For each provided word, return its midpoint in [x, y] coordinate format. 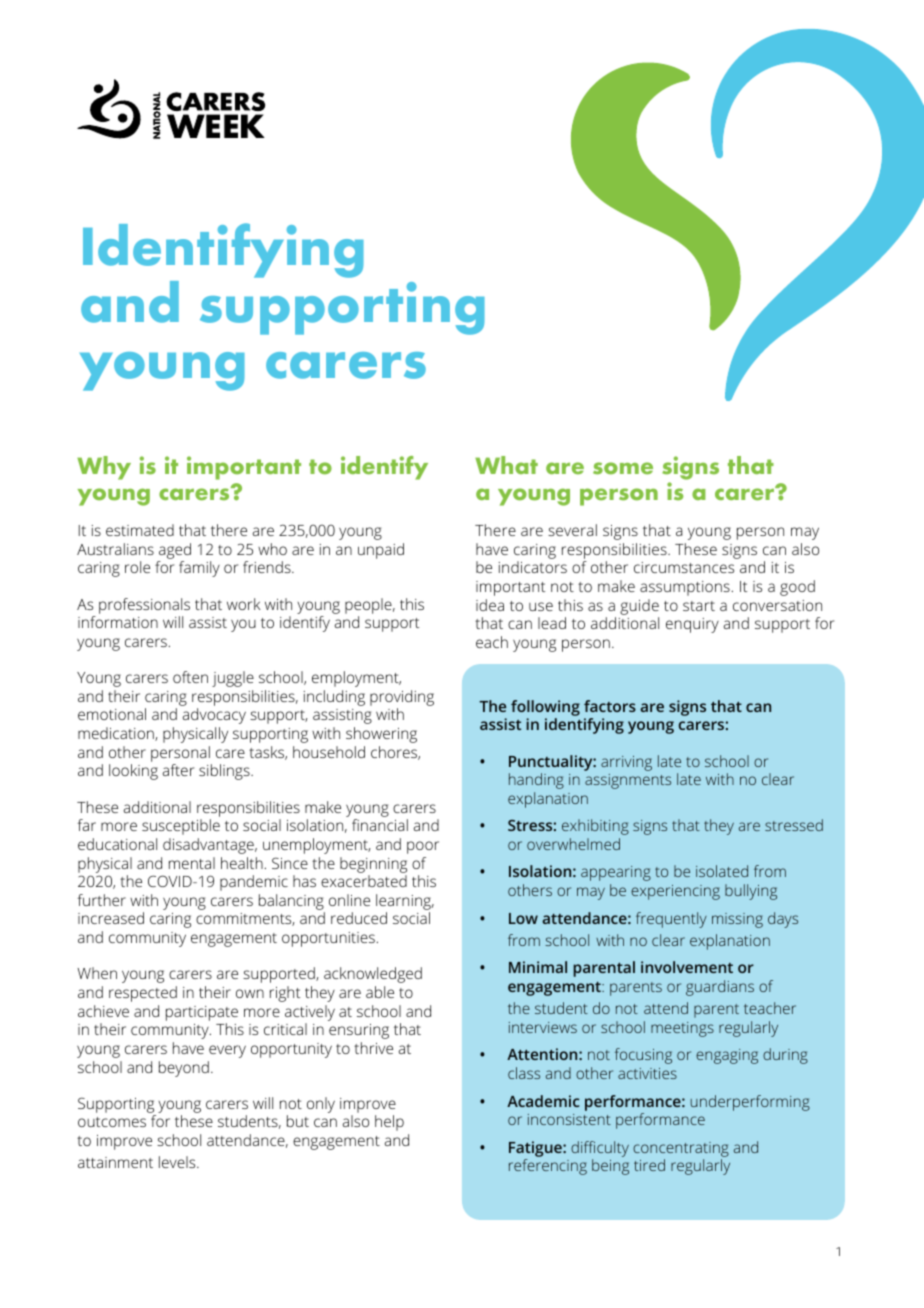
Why [104, 468]
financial [380, 825]
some [623, 468]
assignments [628, 781]
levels [178, 1162]
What [506, 465]
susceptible [181, 827]
